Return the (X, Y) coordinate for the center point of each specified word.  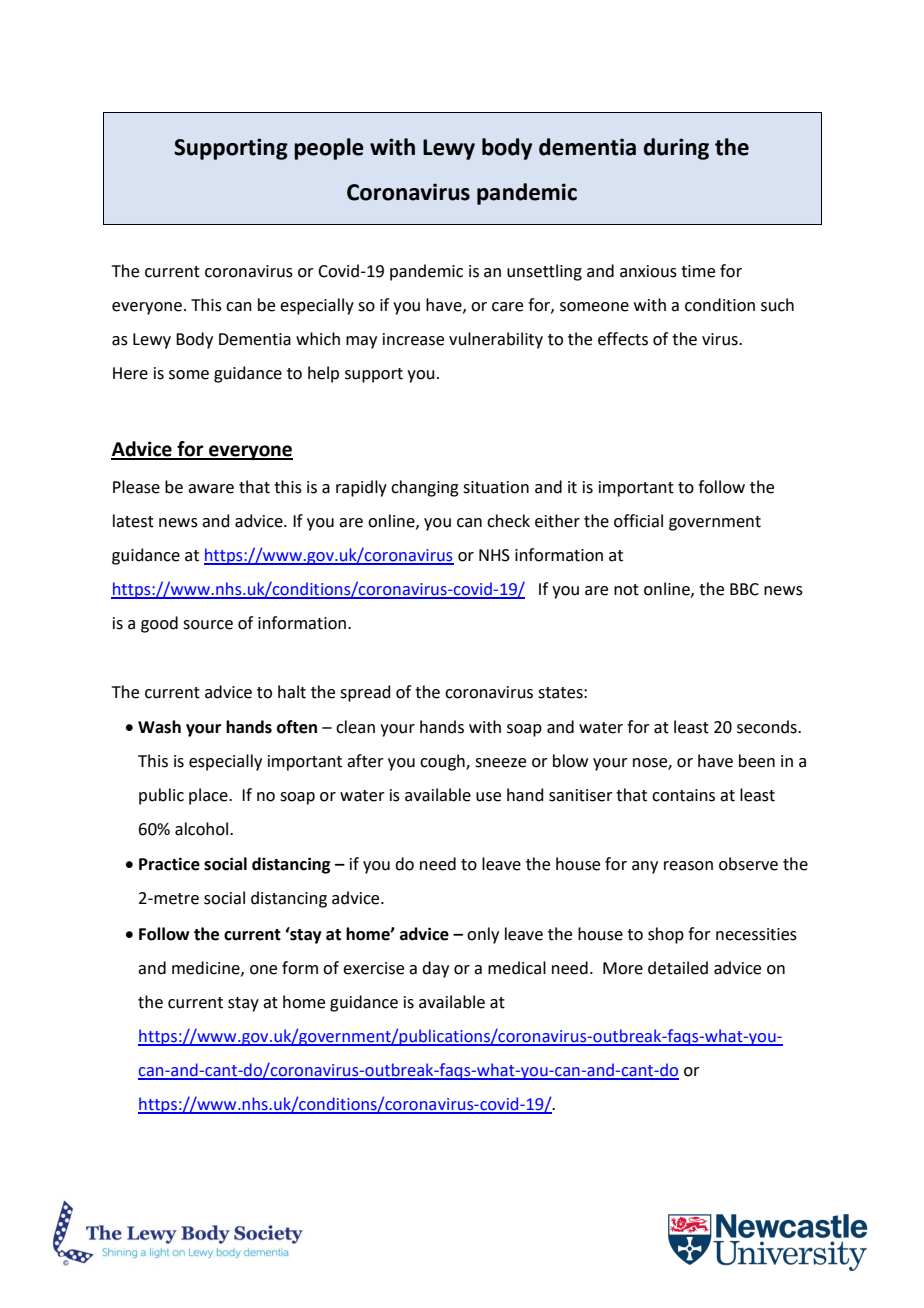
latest (133, 521)
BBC (744, 589)
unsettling (544, 272)
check (508, 521)
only (483, 935)
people (329, 149)
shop (666, 935)
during (676, 149)
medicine (207, 968)
